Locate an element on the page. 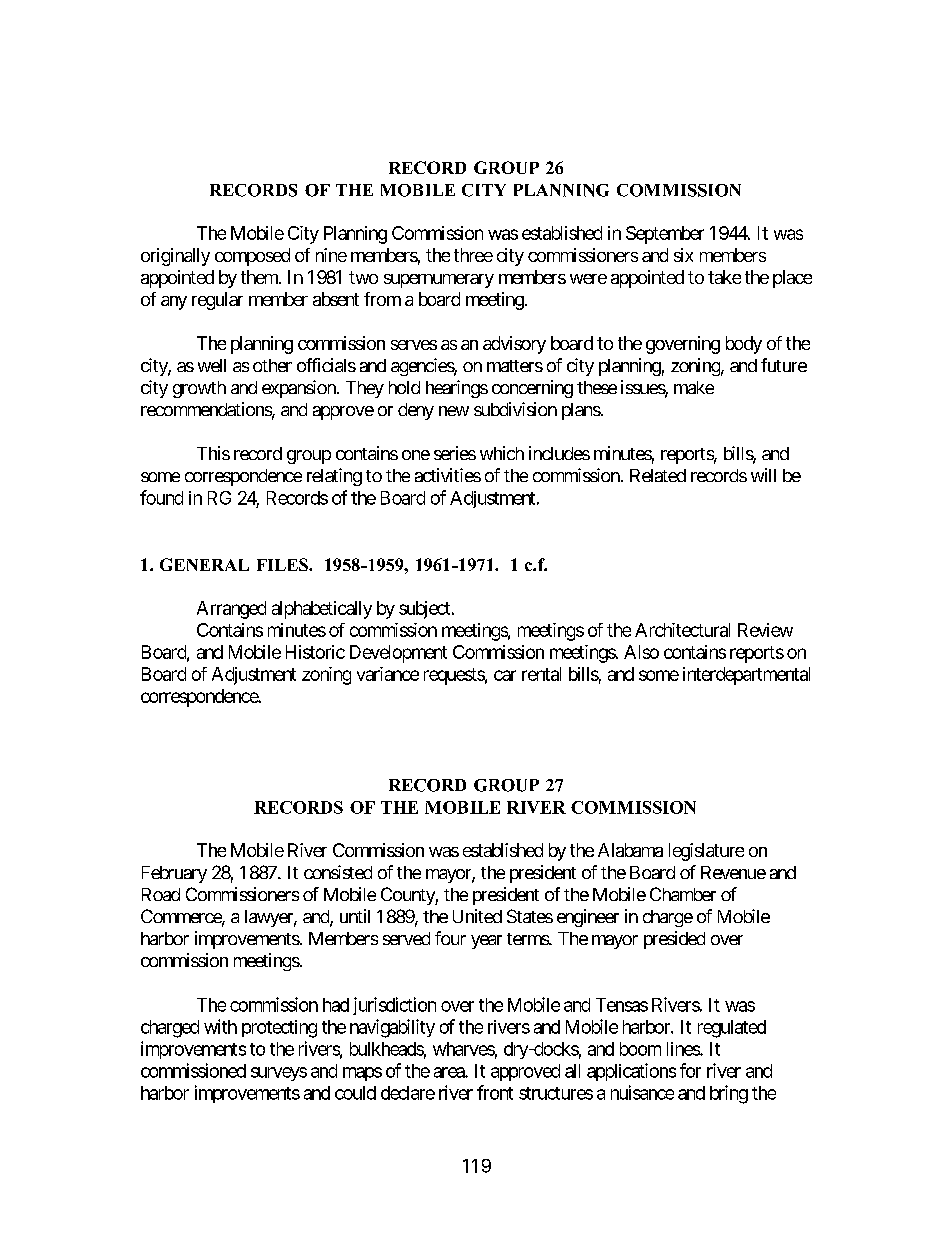 The height and width of the image is (1233, 952). for is located at coordinates (690, 1070).
